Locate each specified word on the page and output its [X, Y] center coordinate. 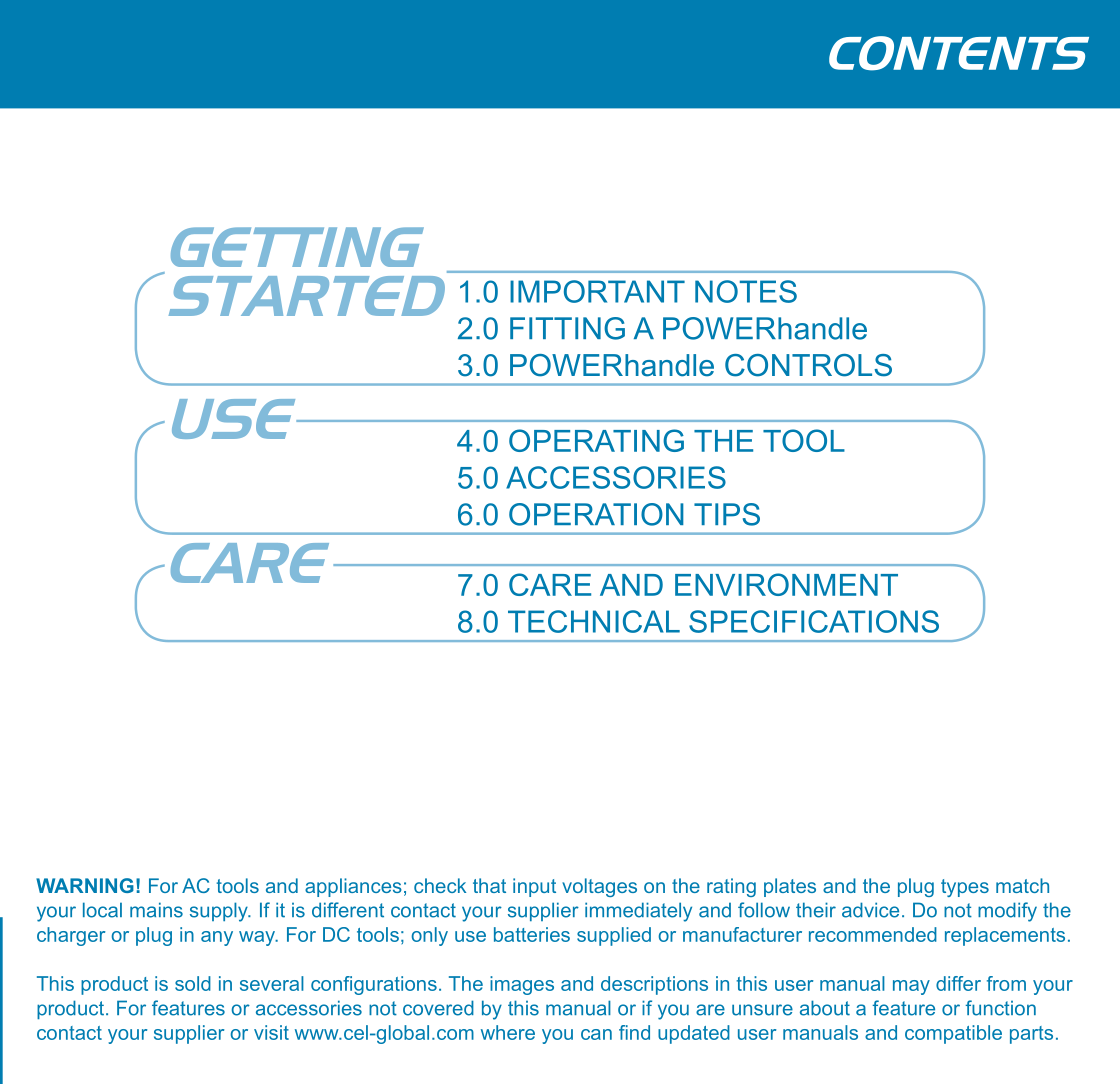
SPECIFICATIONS [814, 621]
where [508, 1032]
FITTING [567, 328]
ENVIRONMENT [786, 584]
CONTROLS [808, 365]
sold [193, 983]
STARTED [307, 296]
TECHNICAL [594, 621]
